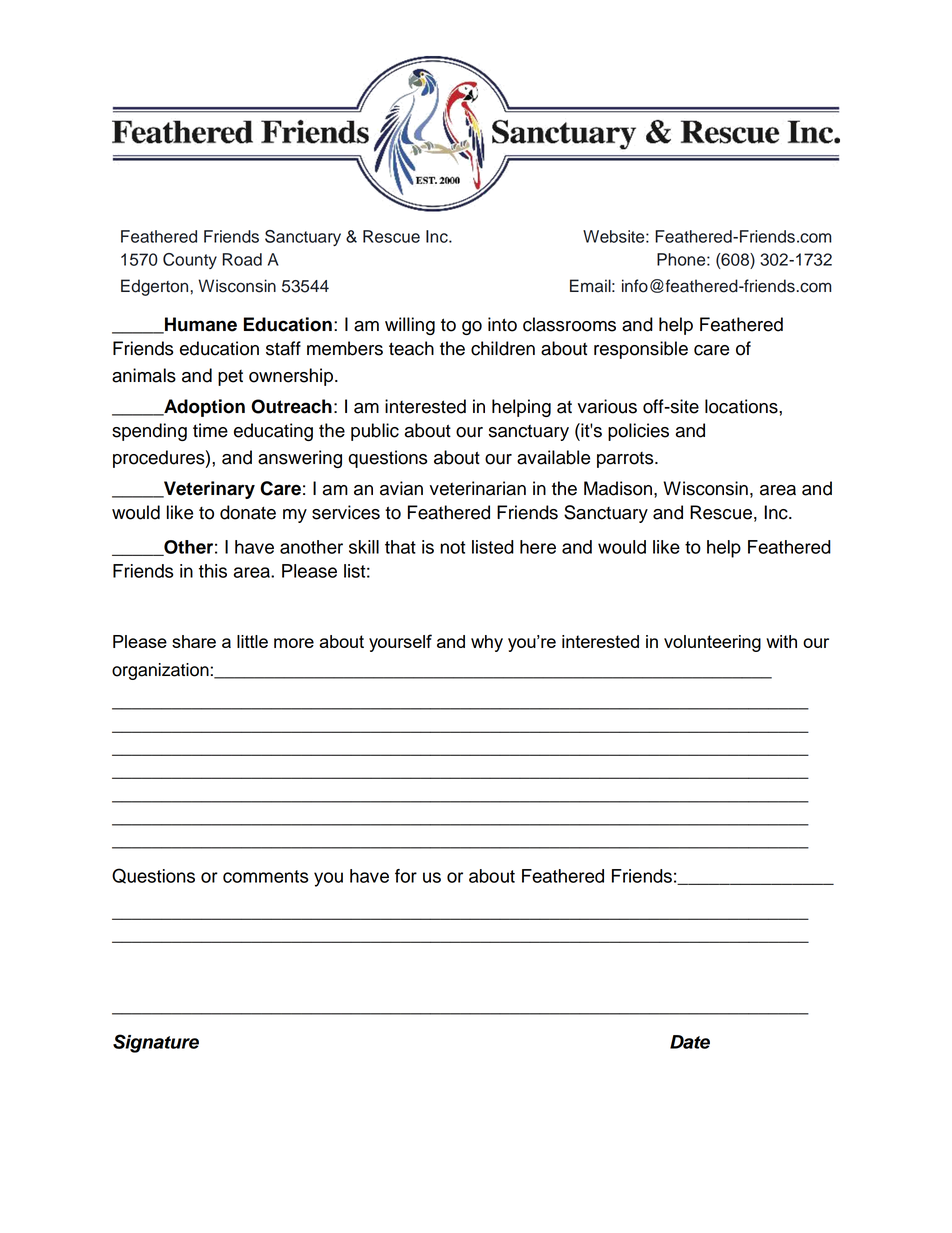  Describe the element at coordinates (265, 876) in the document. I see `comments` at that location.
